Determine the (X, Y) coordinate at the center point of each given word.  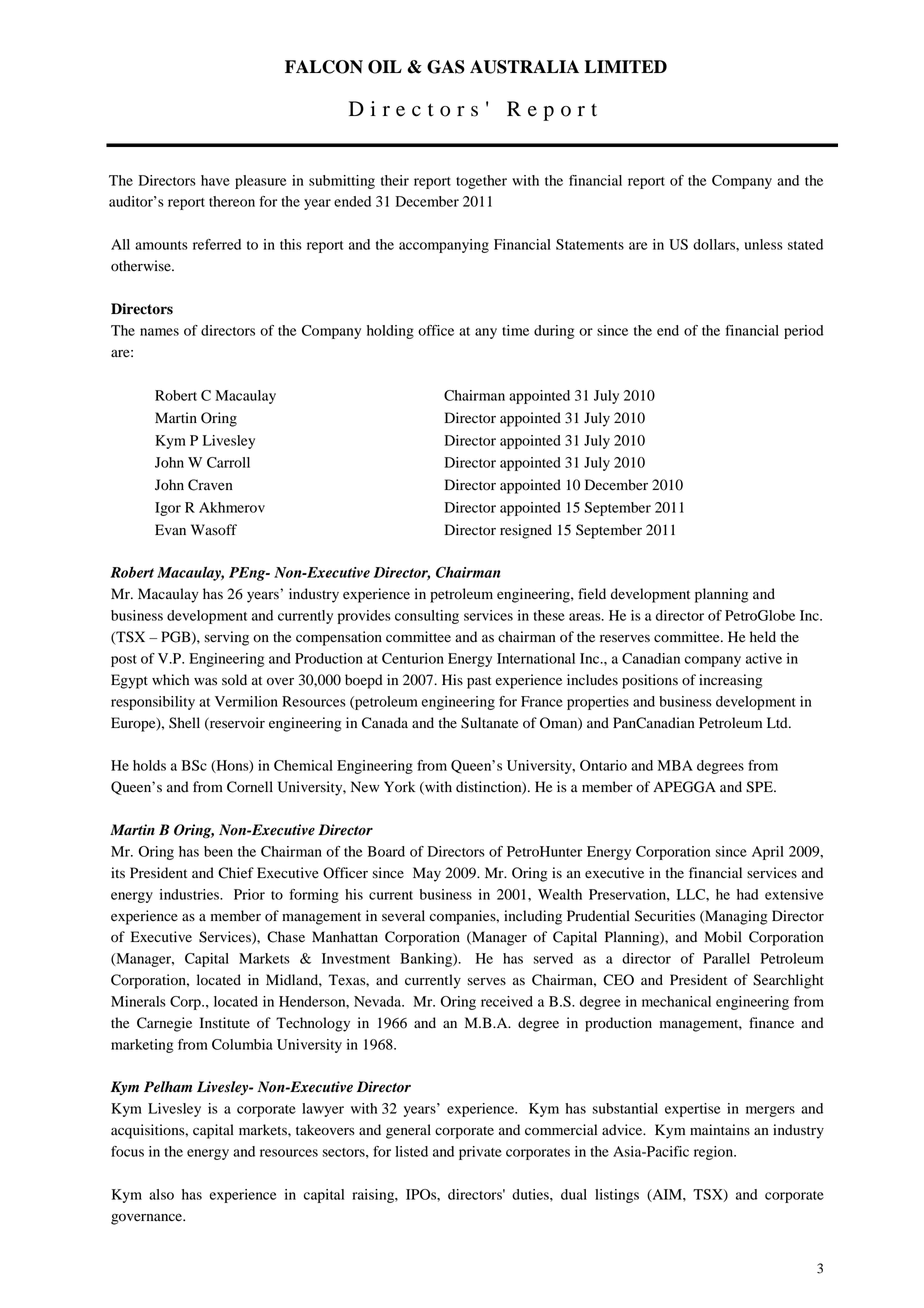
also (161, 1194)
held (763, 637)
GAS (446, 67)
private (480, 1153)
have (215, 180)
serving (226, 638)
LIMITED (625, 66)
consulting (427, 617)
